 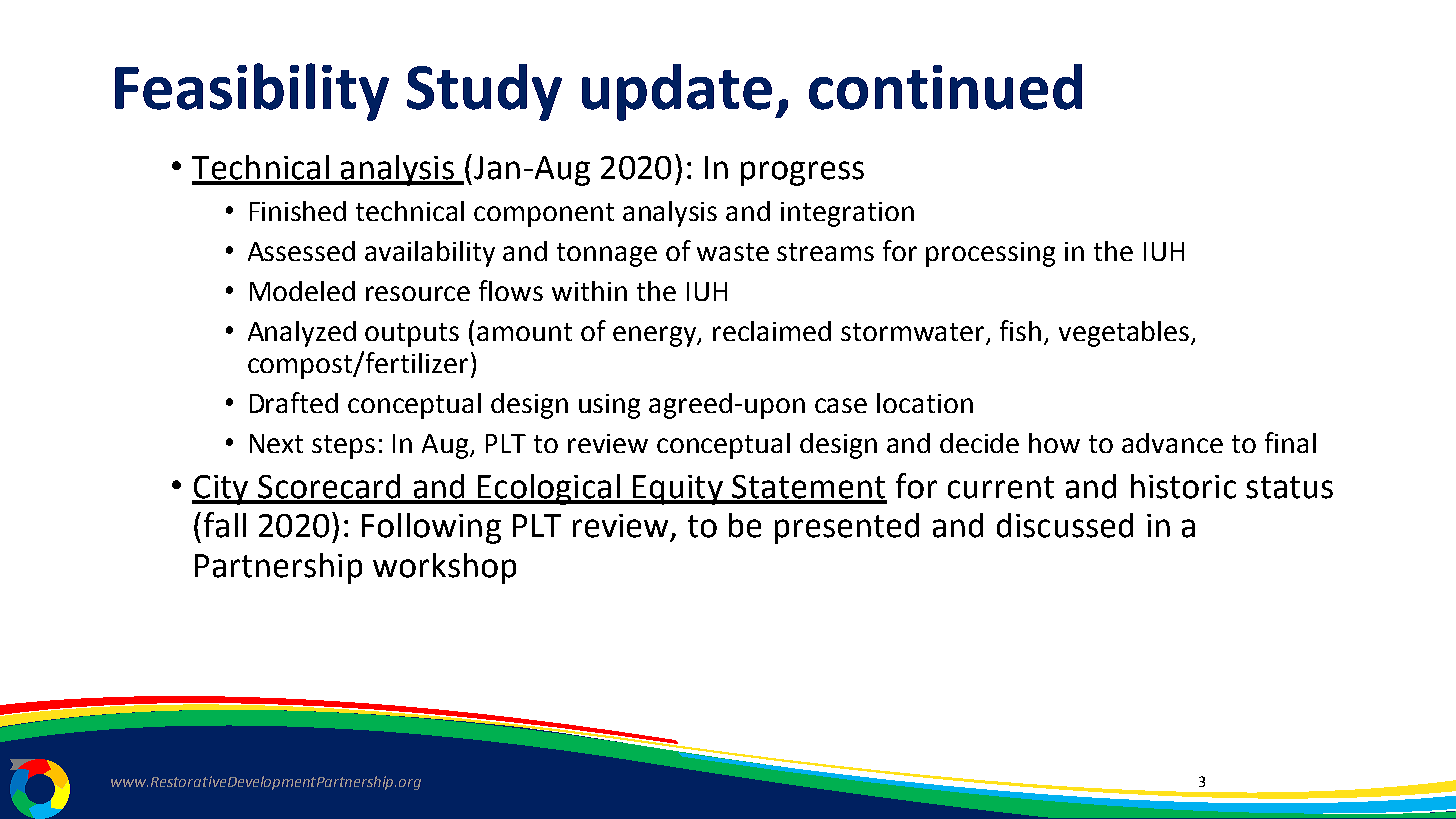 I want to click on update, so click(x=677, y=92).
